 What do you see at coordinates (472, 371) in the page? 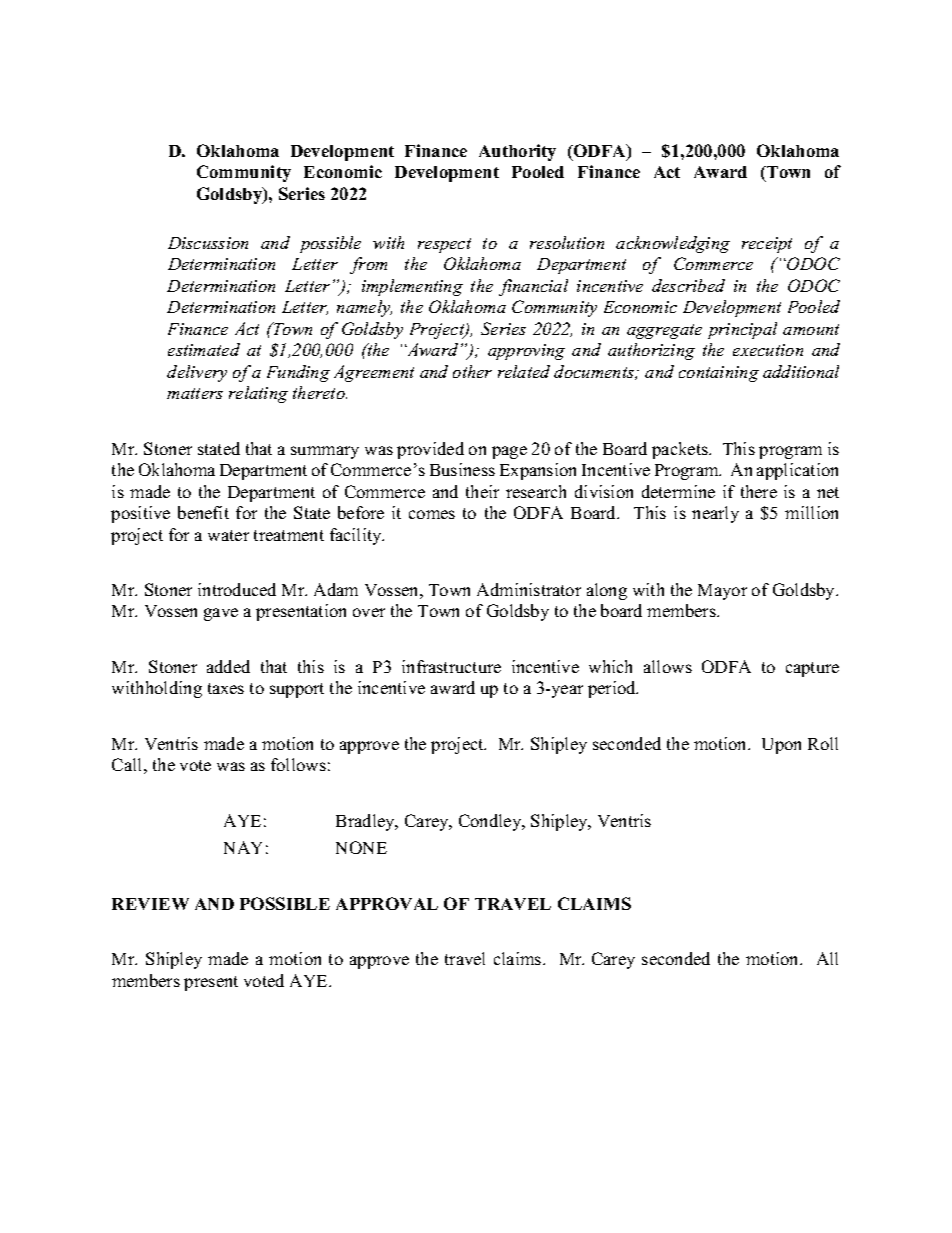
I see `other` at bounding box center [472, 371].
